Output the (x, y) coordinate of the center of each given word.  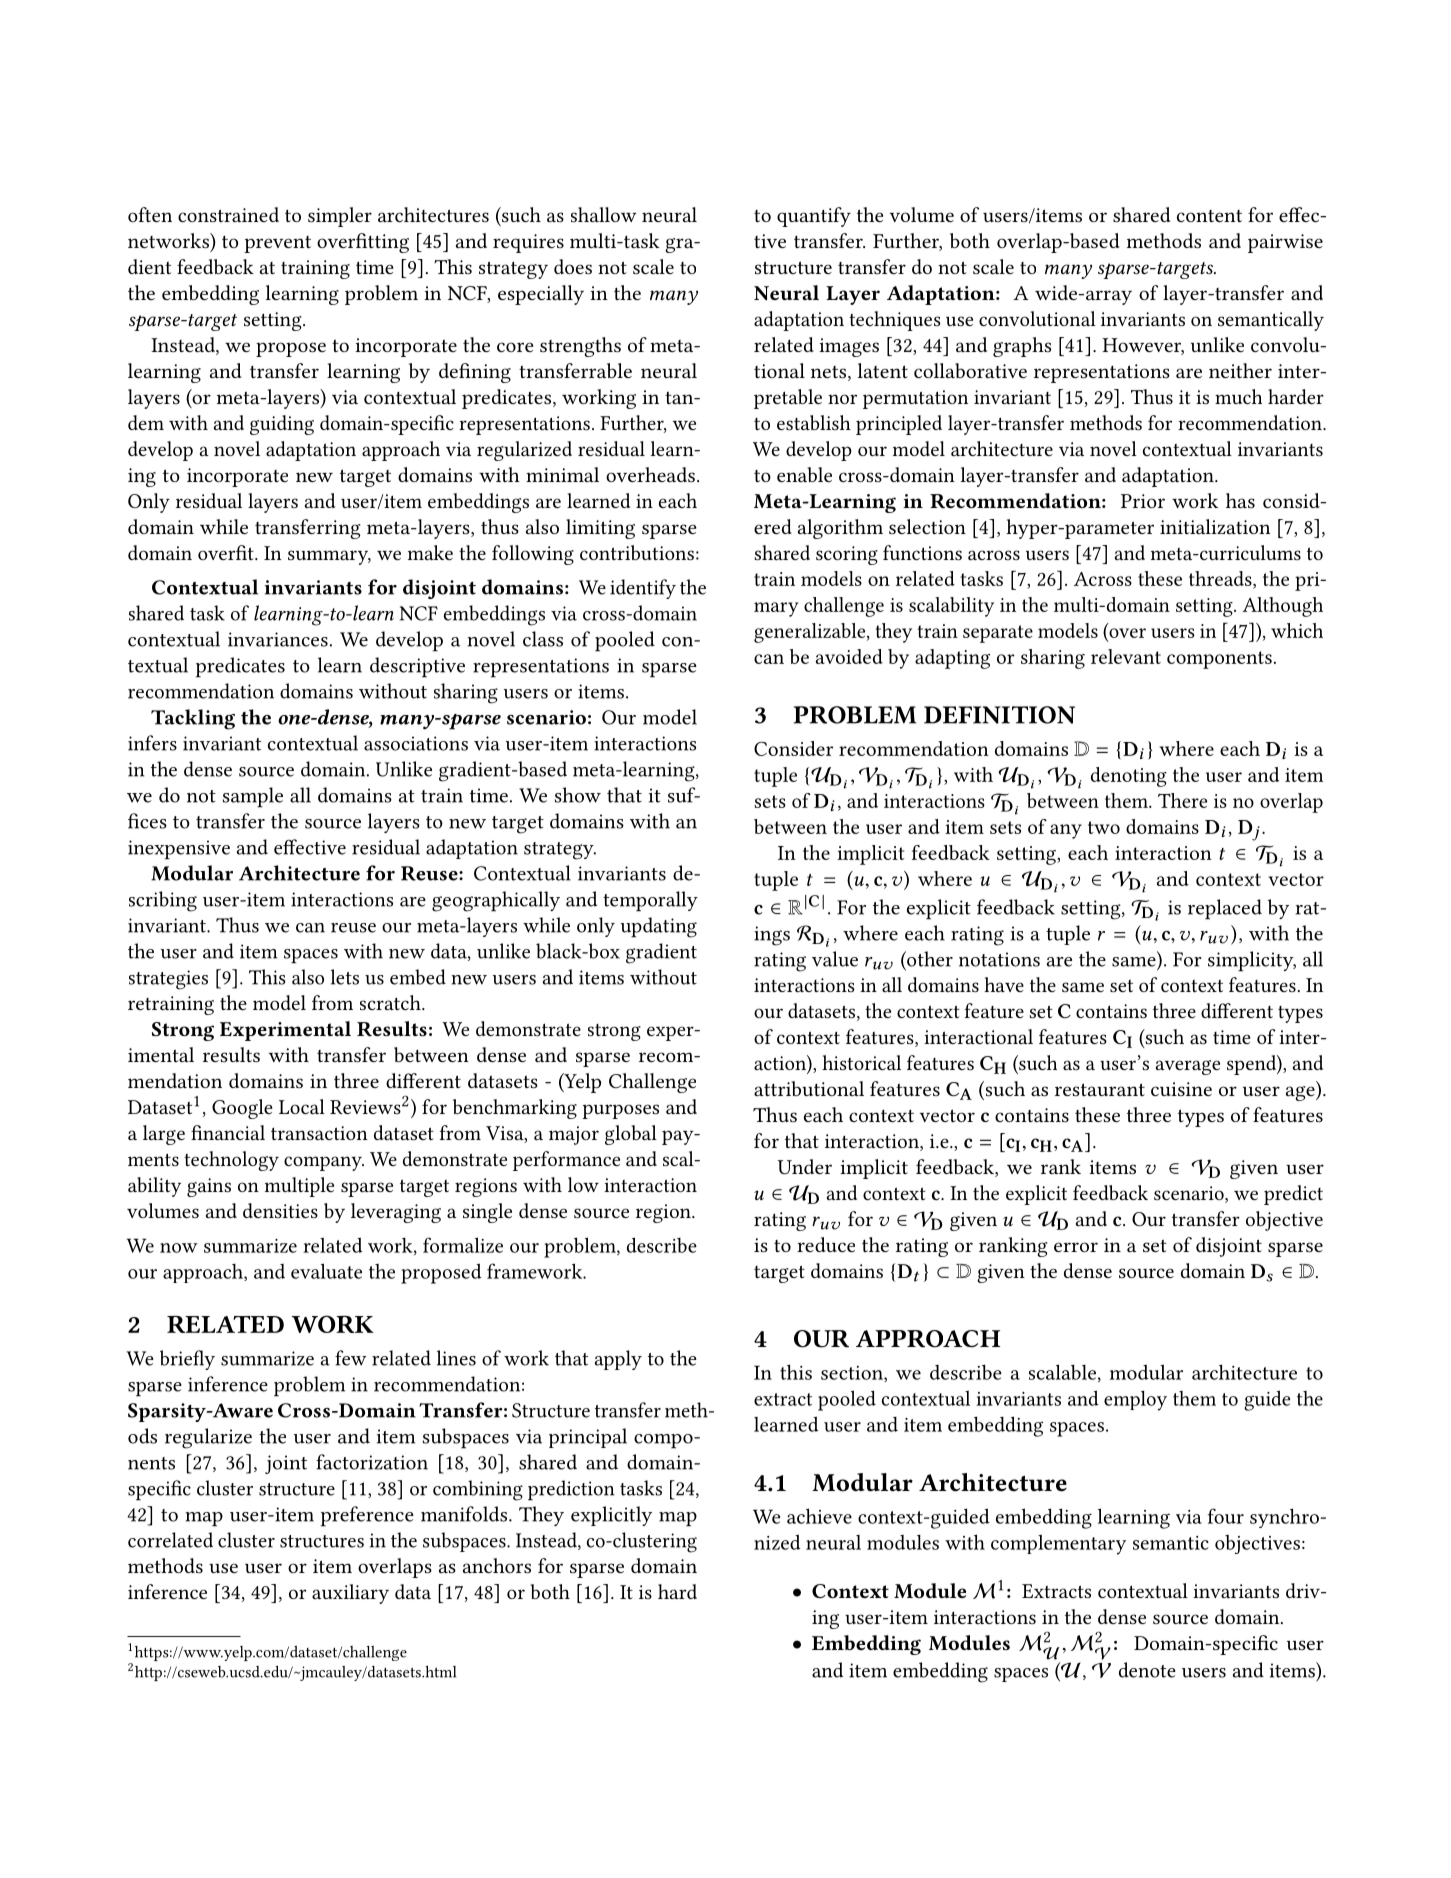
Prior (1143, 501)
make (430, 552)
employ (1135, 1400)
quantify (814, 217)
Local (302, 1106)
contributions (637, 552)
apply (618, 1360)
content (1209, 216)
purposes (620, 1111)
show (578, 795)
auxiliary (350, 1594)
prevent (277, 244)
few (350, 1358)
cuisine (1181, 1089)
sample (253, 797)
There (1182, 800)
